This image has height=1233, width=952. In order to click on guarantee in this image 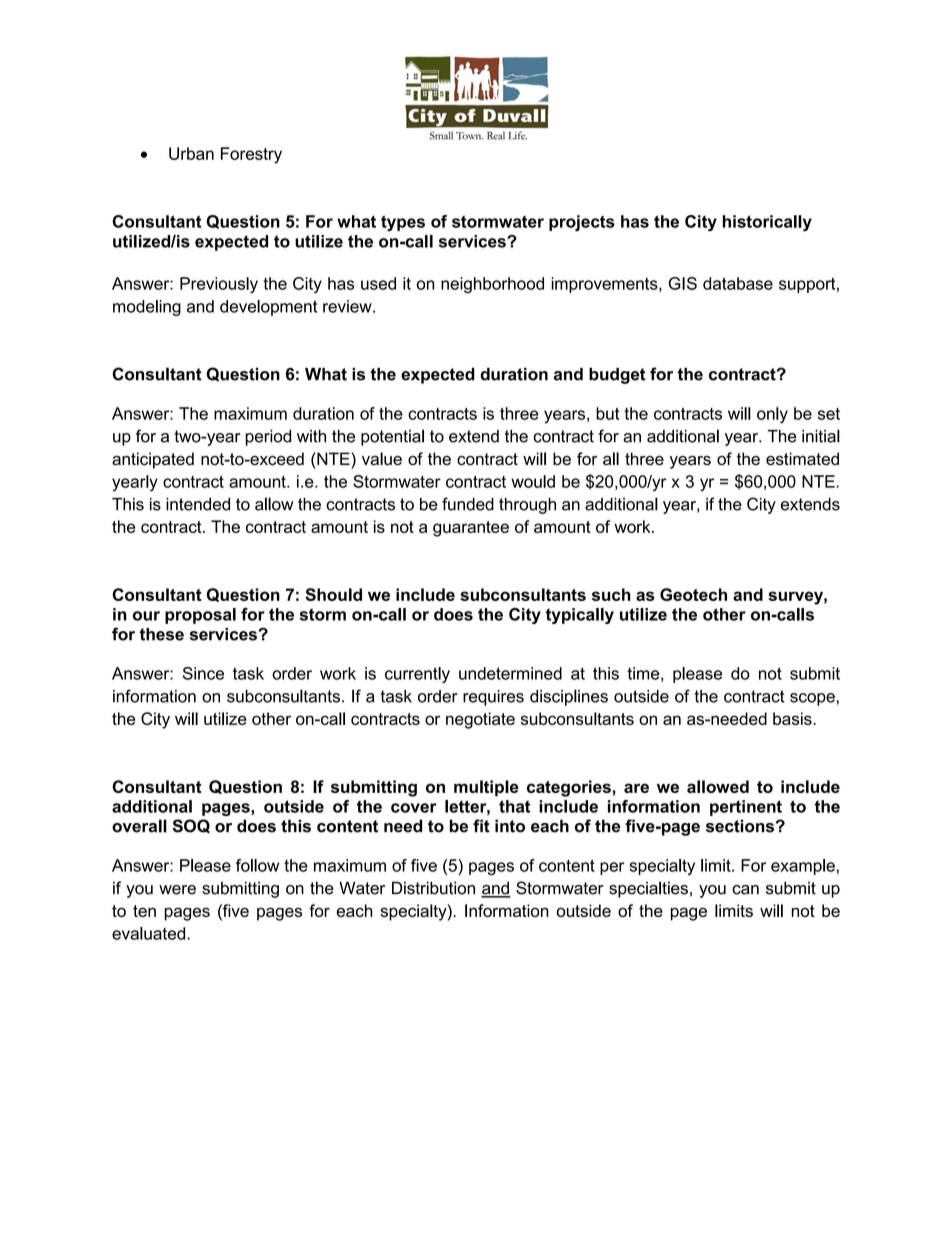, I will do `click(471, 529)`.
